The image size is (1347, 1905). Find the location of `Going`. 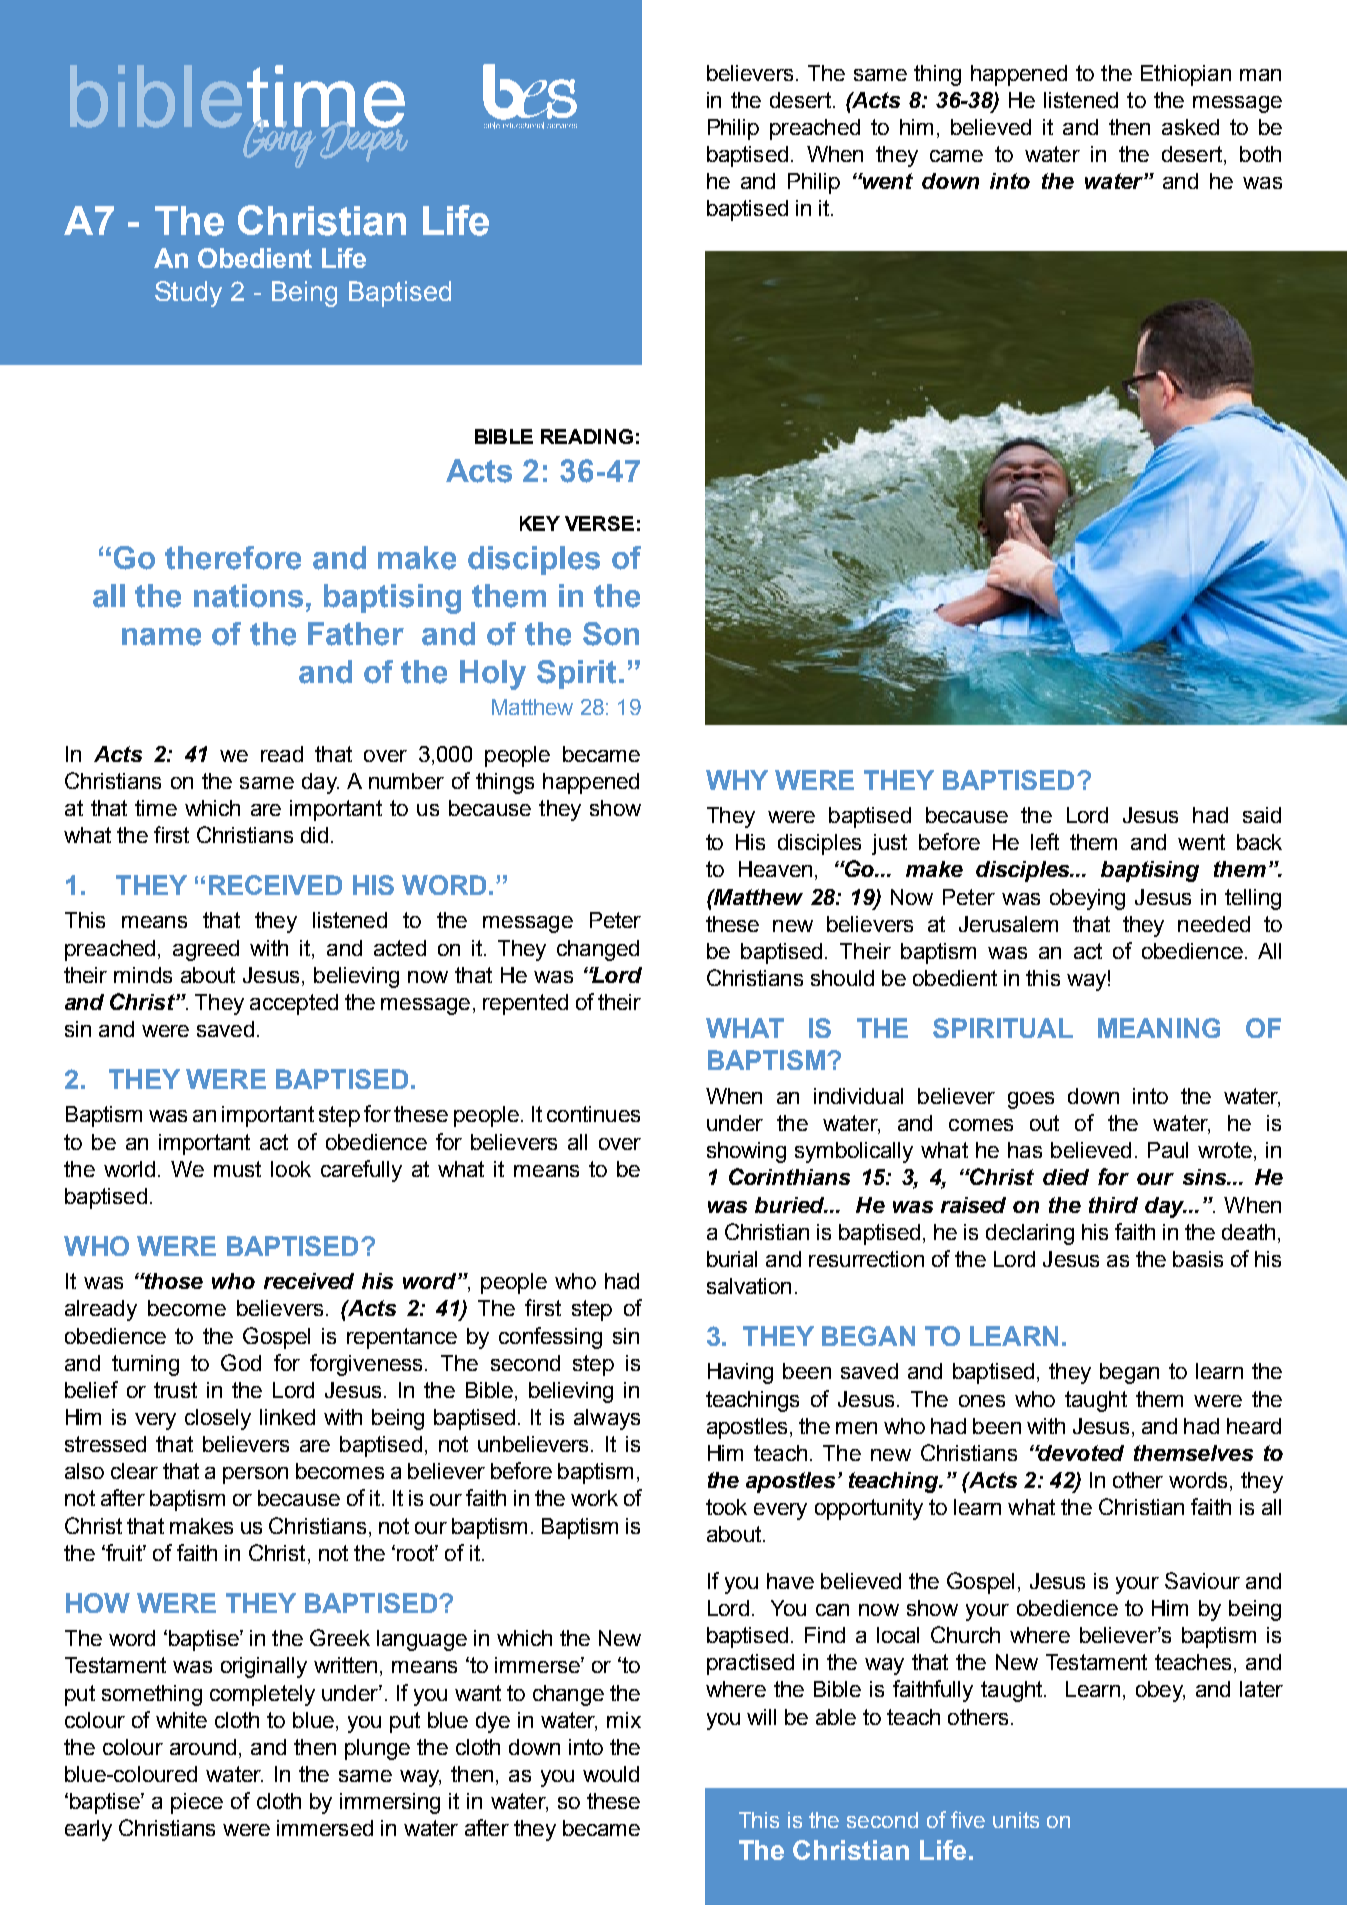

Going is located at coordinates (279, 142).
